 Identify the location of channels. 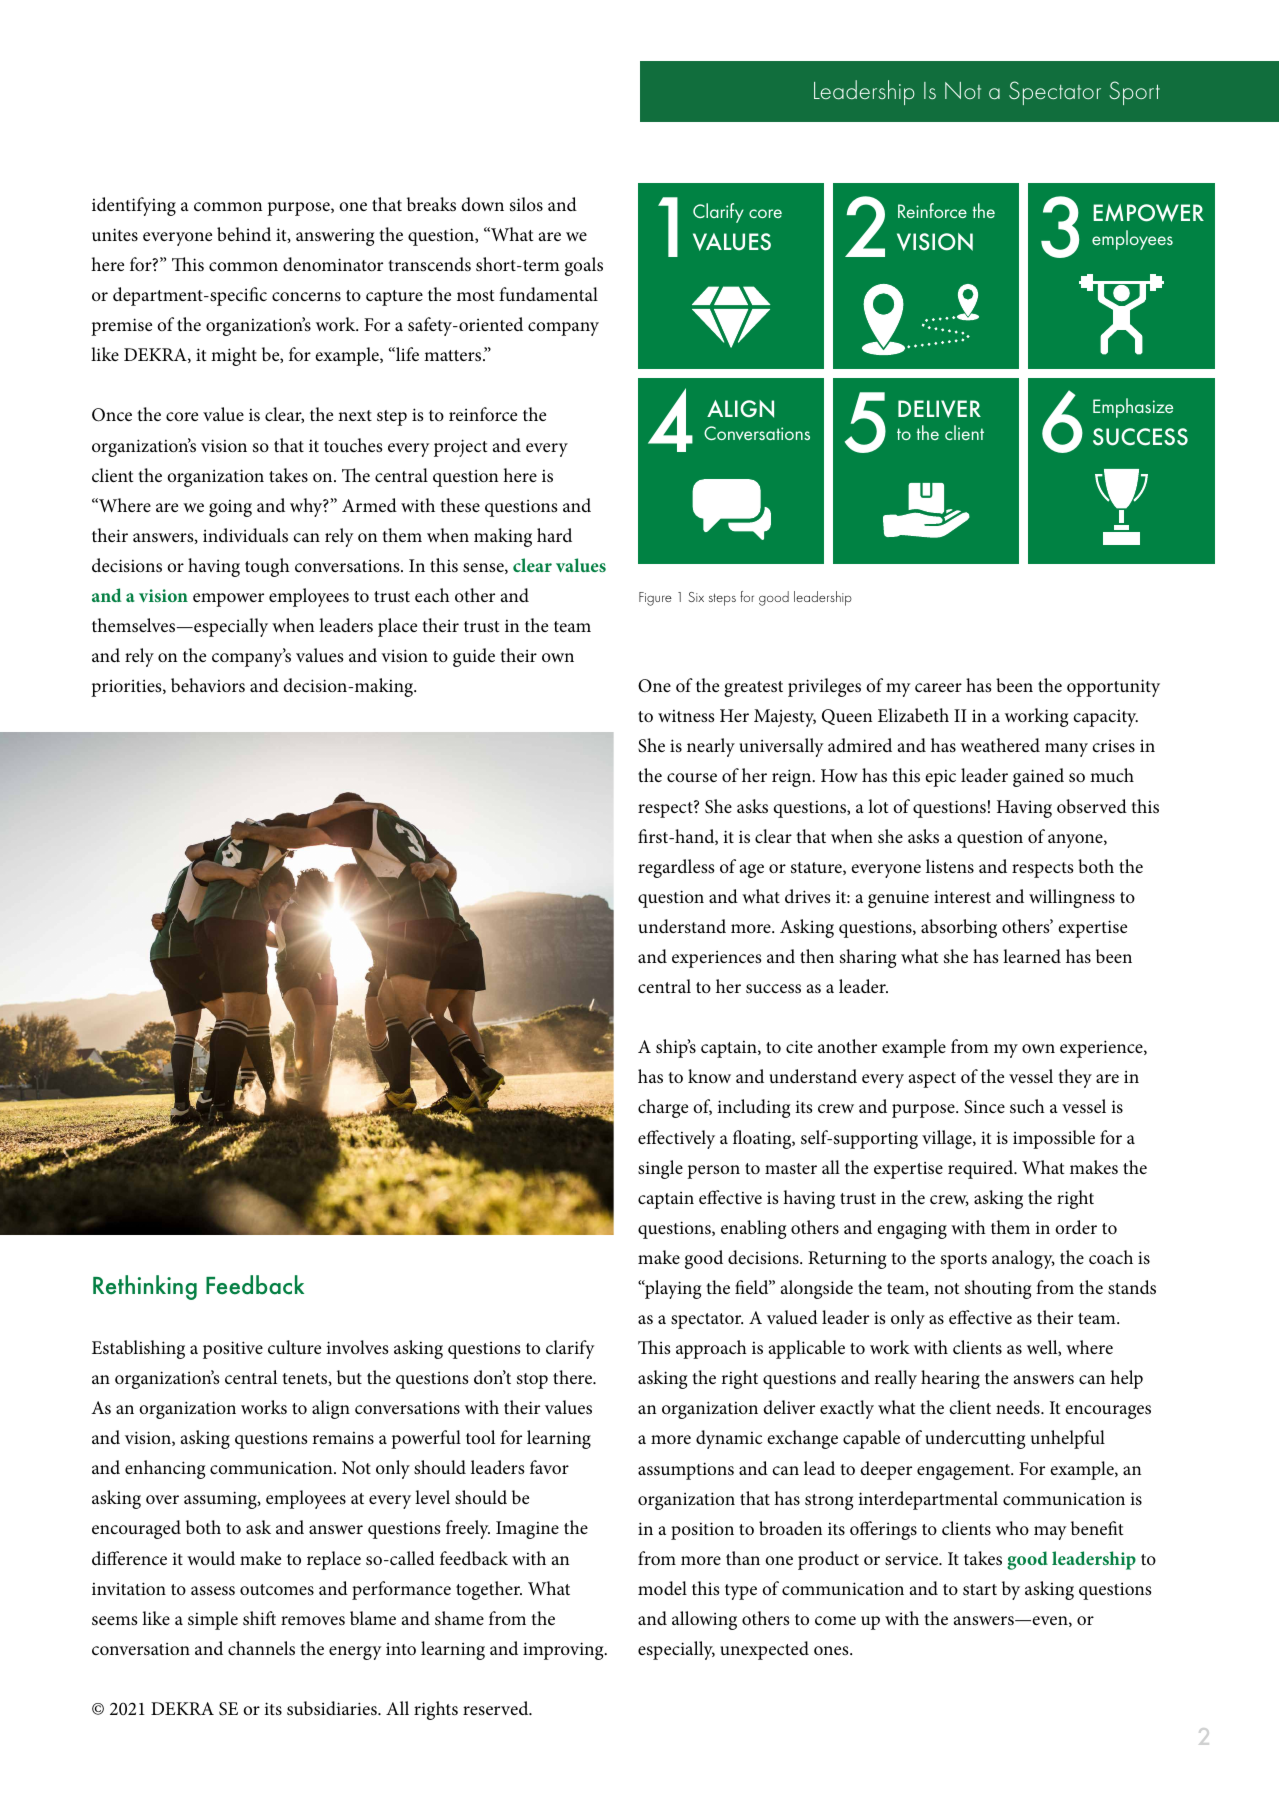
(261, 1648).
